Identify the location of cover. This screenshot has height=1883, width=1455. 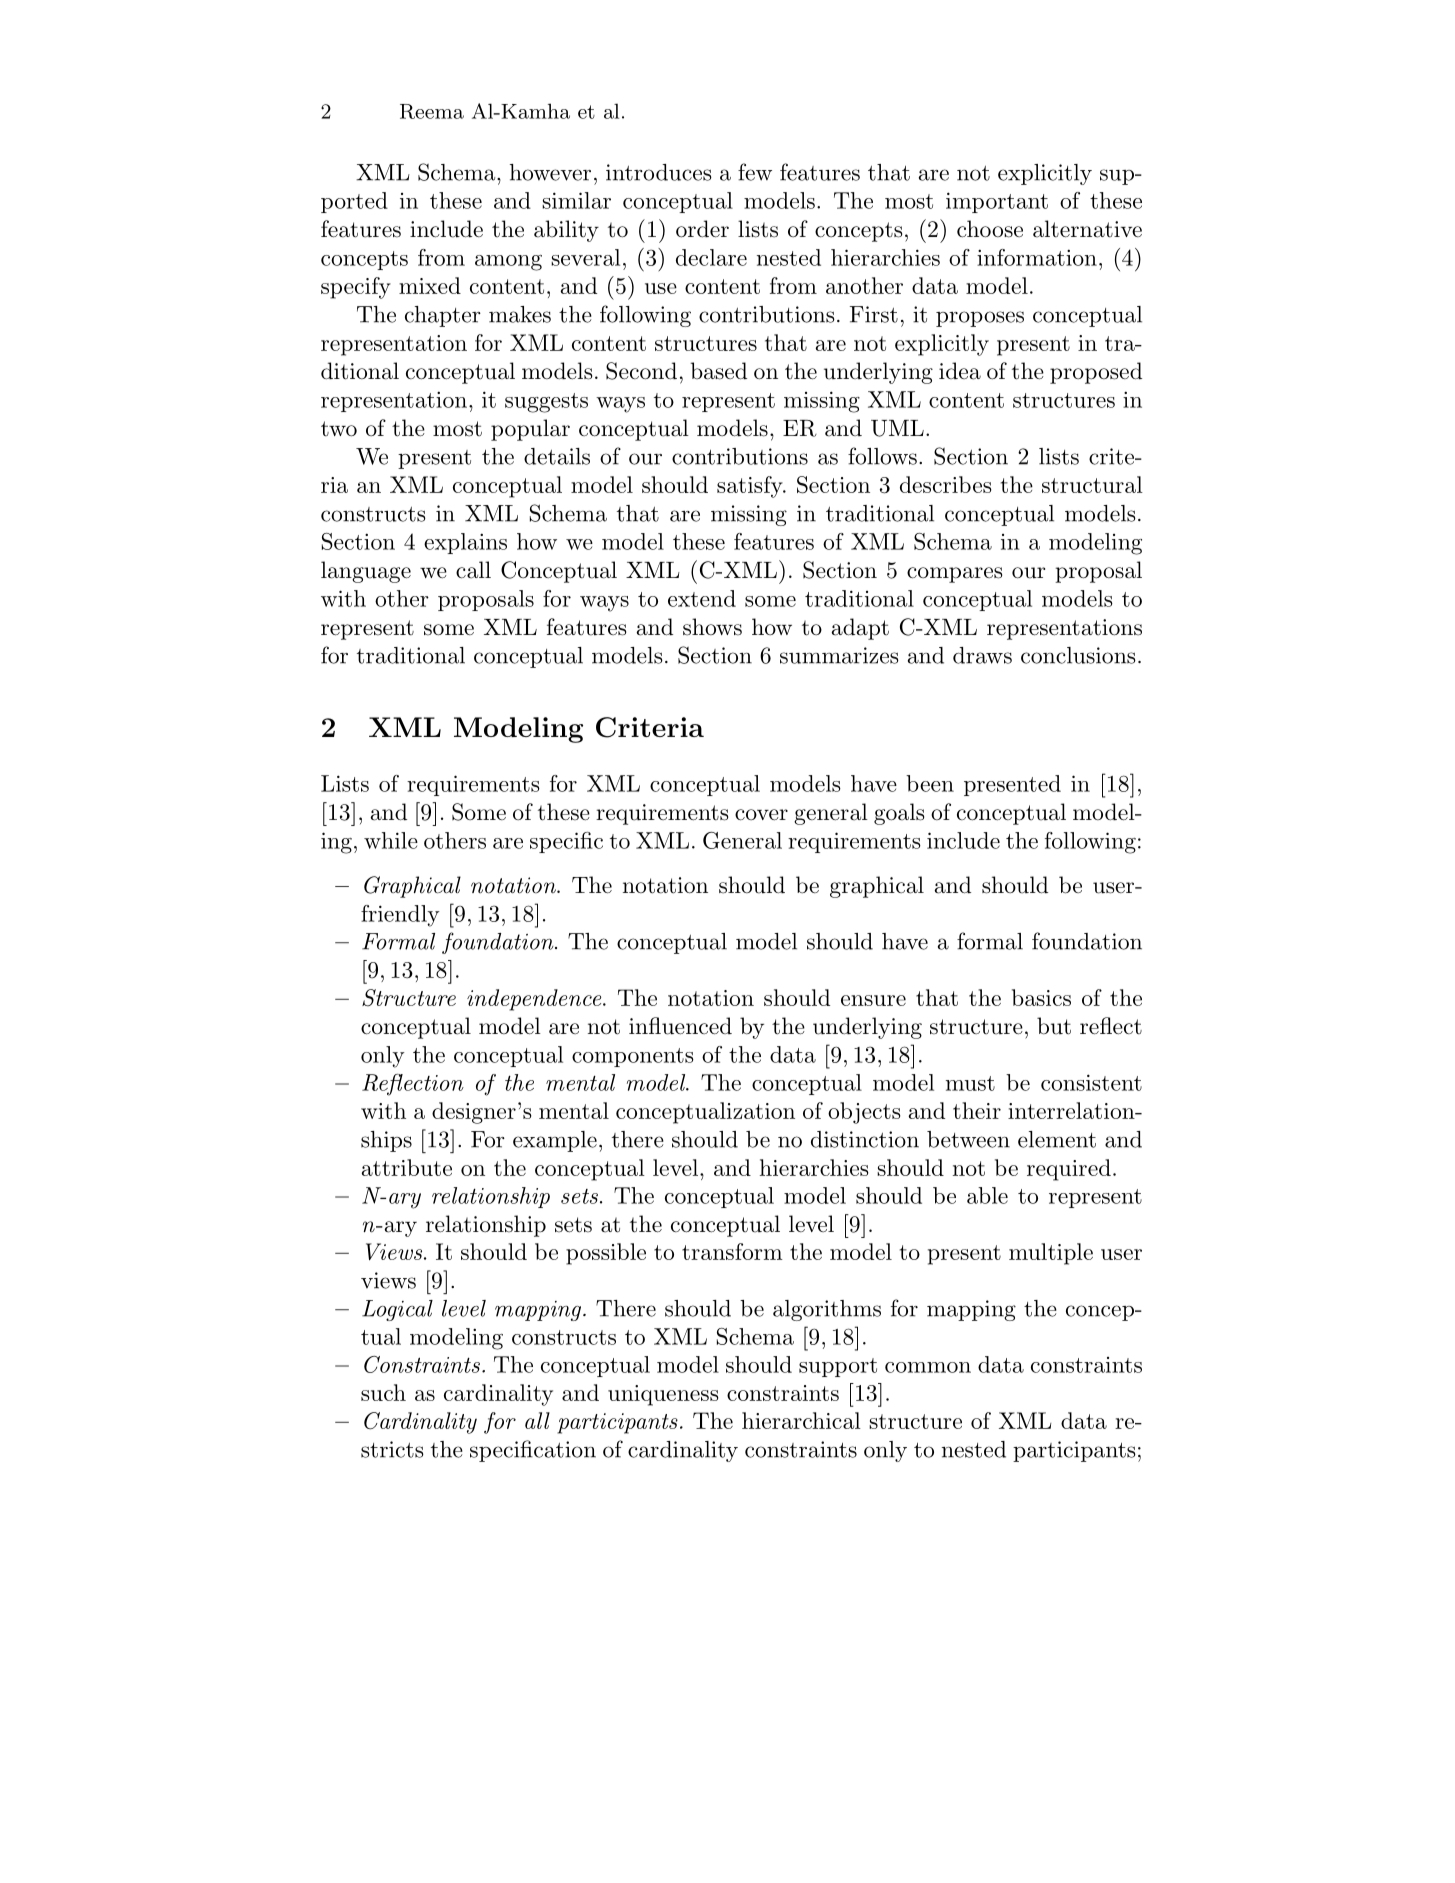
(761, 815).
